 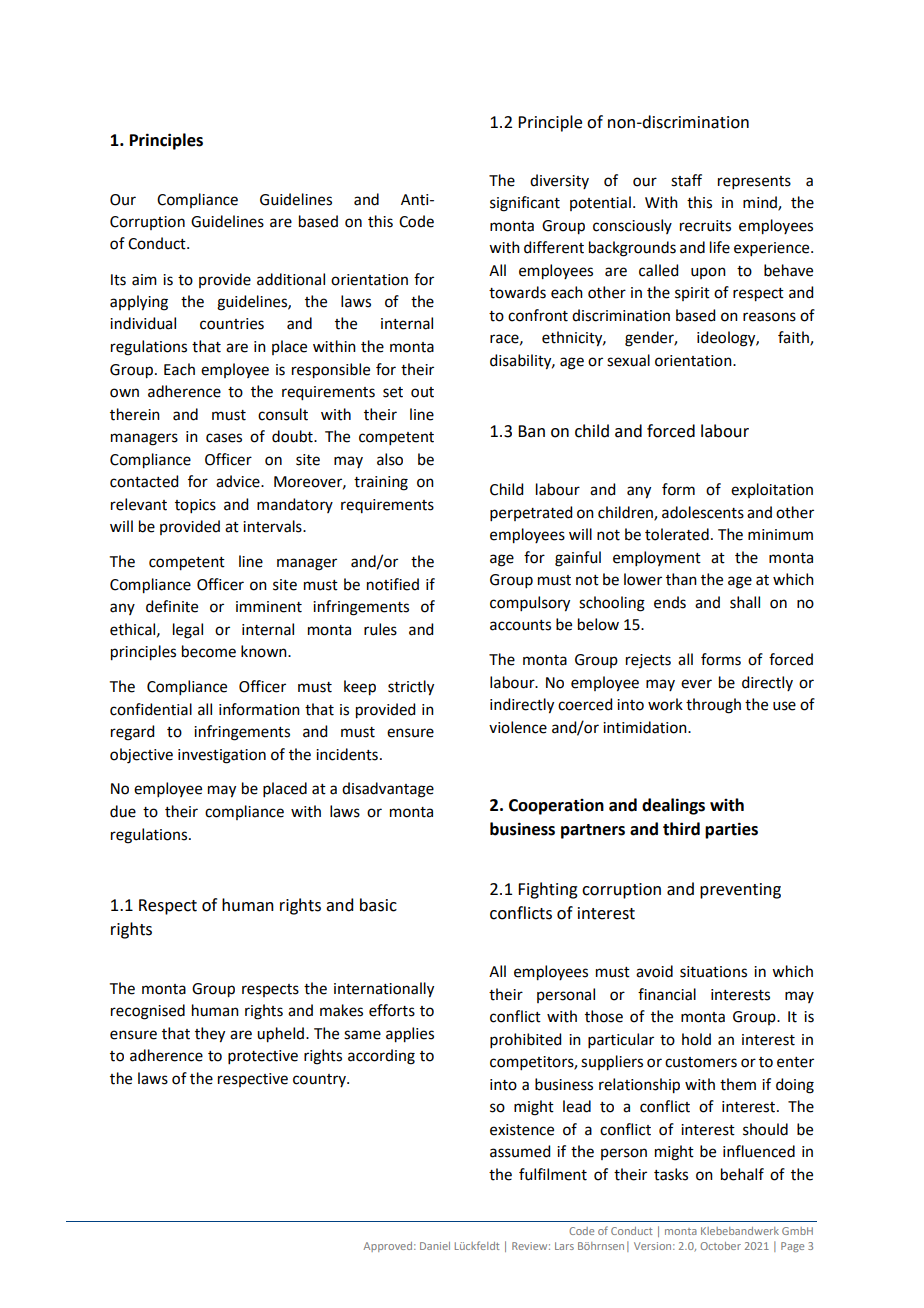 What do you see at coordinates (525, 204) in the screenshot?
I see `significant` at bounding box center [525, 204].
